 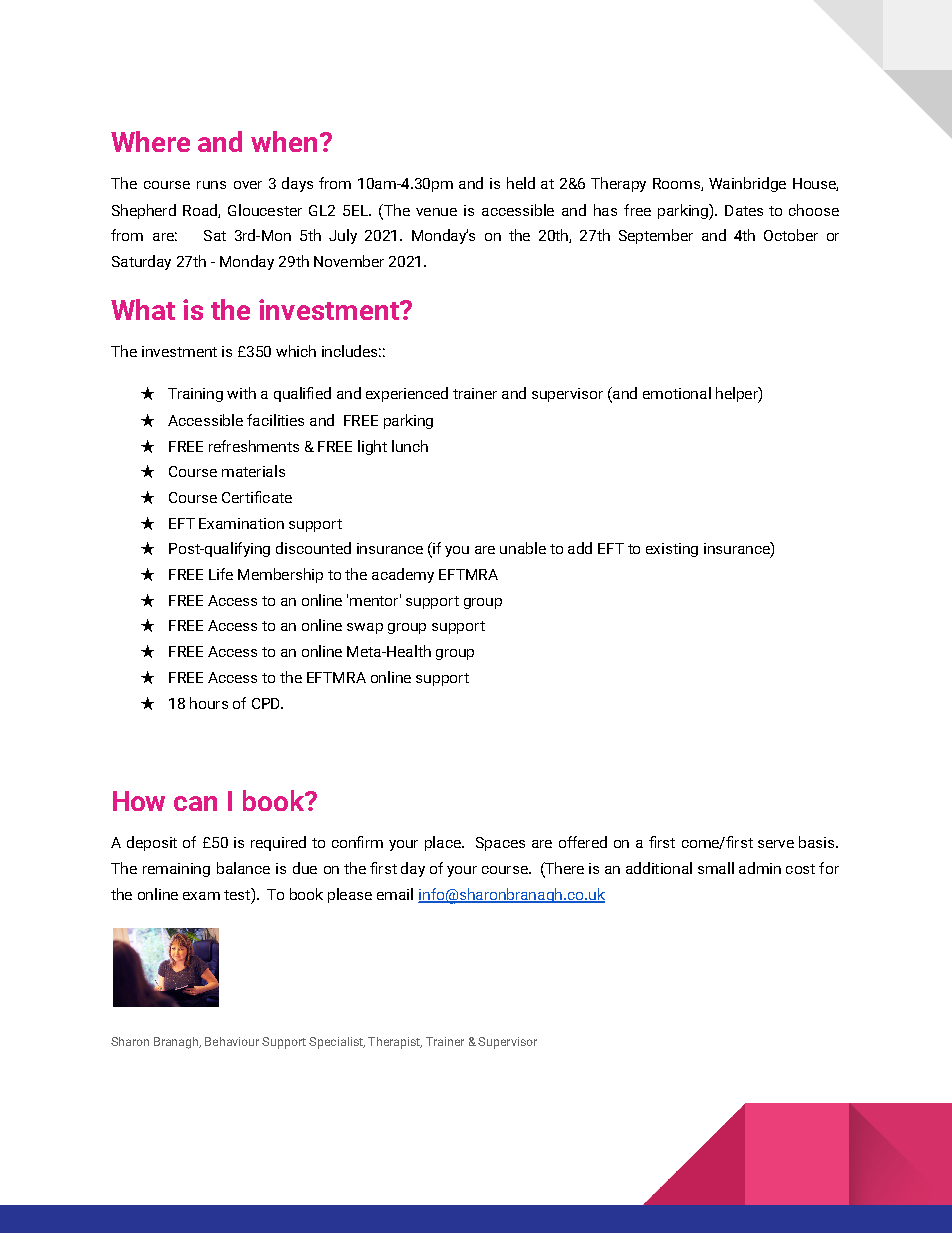 What do you see at coordinates (232, 1041) in the screenshot?
I see `Behaviour` at bounding box center [232, 1041].
